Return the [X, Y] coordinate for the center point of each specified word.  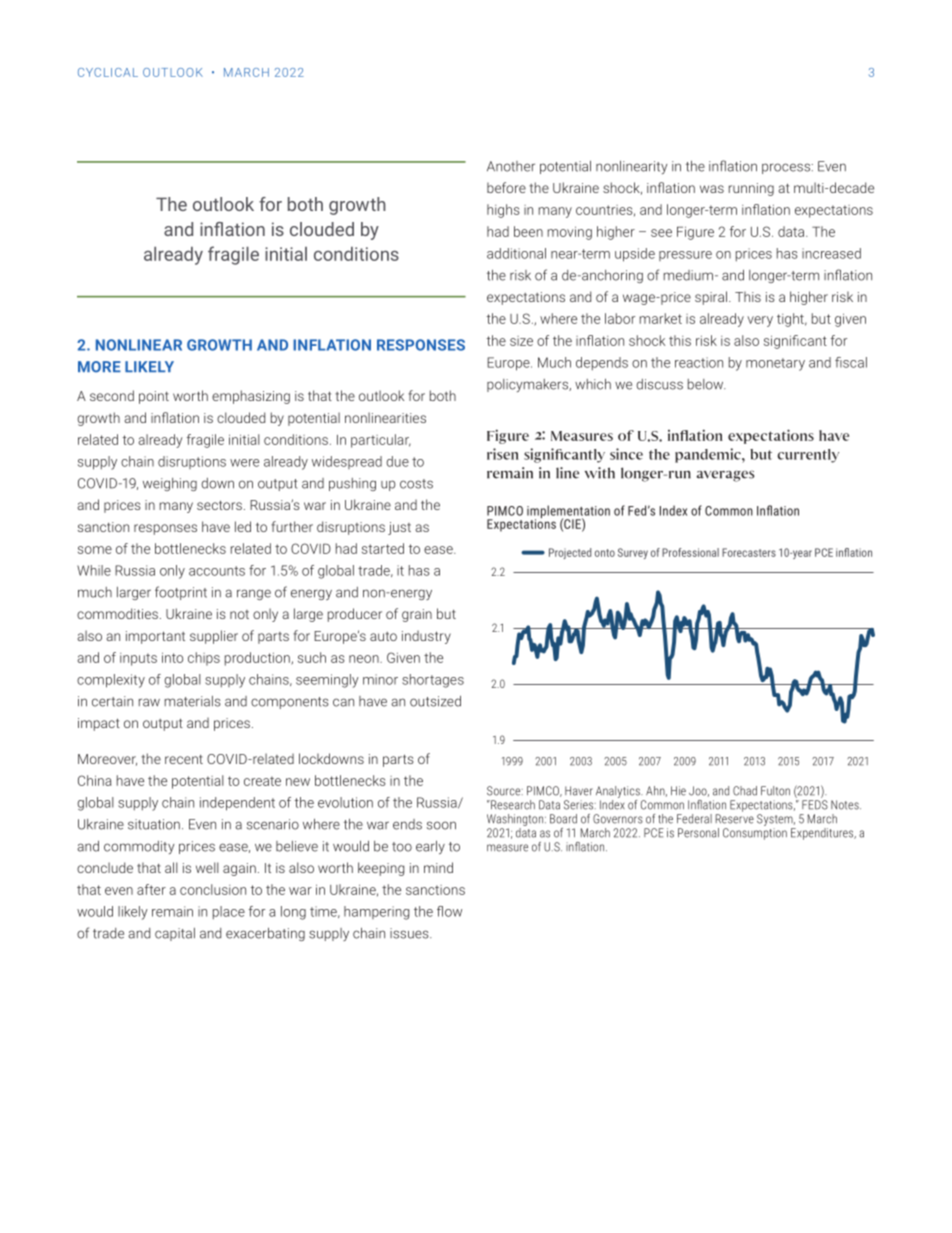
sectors [219, 505]
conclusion [213, 889]
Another [511, 166]
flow [449, 911]
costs [416, 484]
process [787, 168]
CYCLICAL [108, 72]
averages [726, 476]
